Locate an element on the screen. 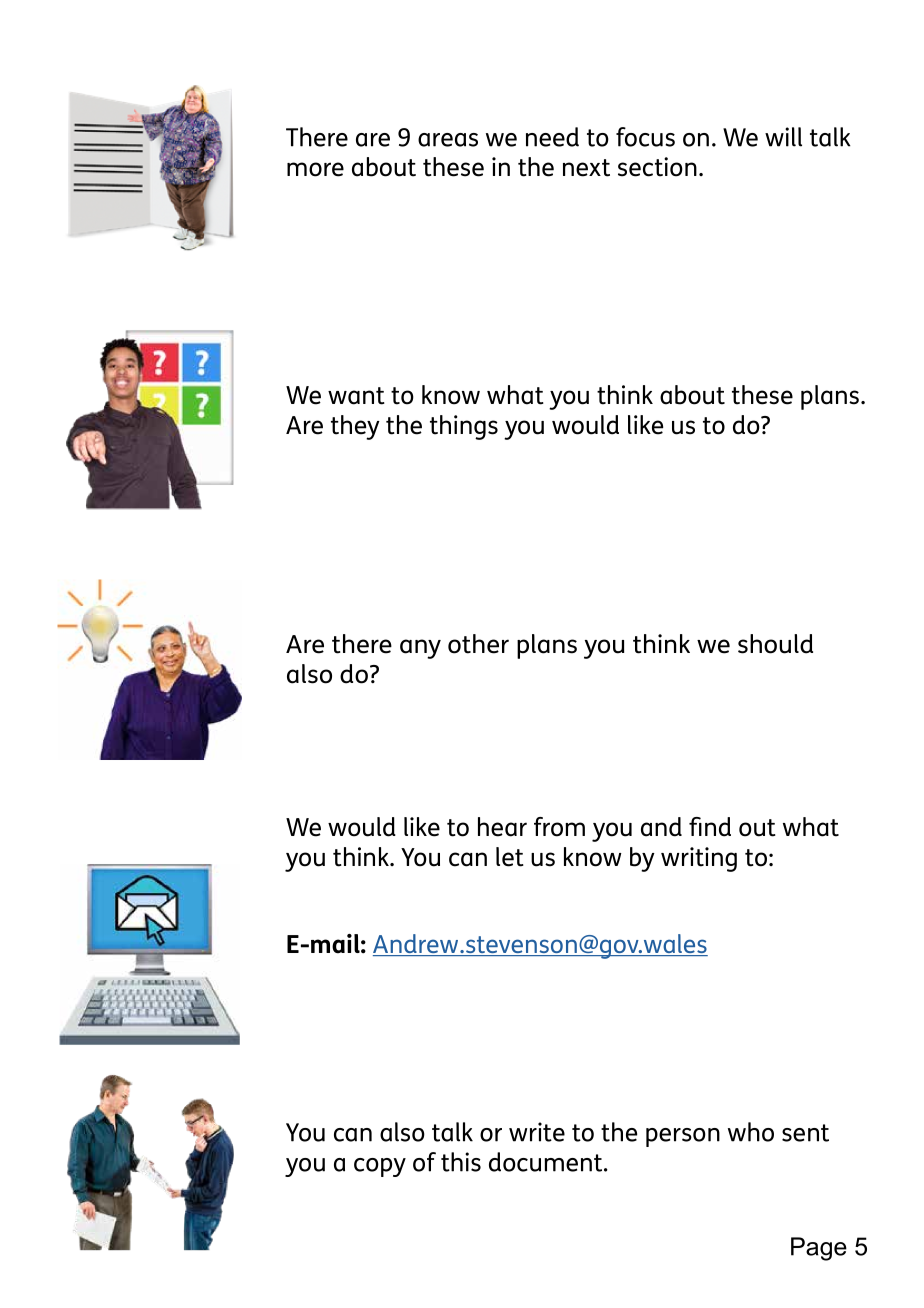 Image resolution: width=924 pixels, height=1308 pixels. writing is located at coordinates (699, 859).
